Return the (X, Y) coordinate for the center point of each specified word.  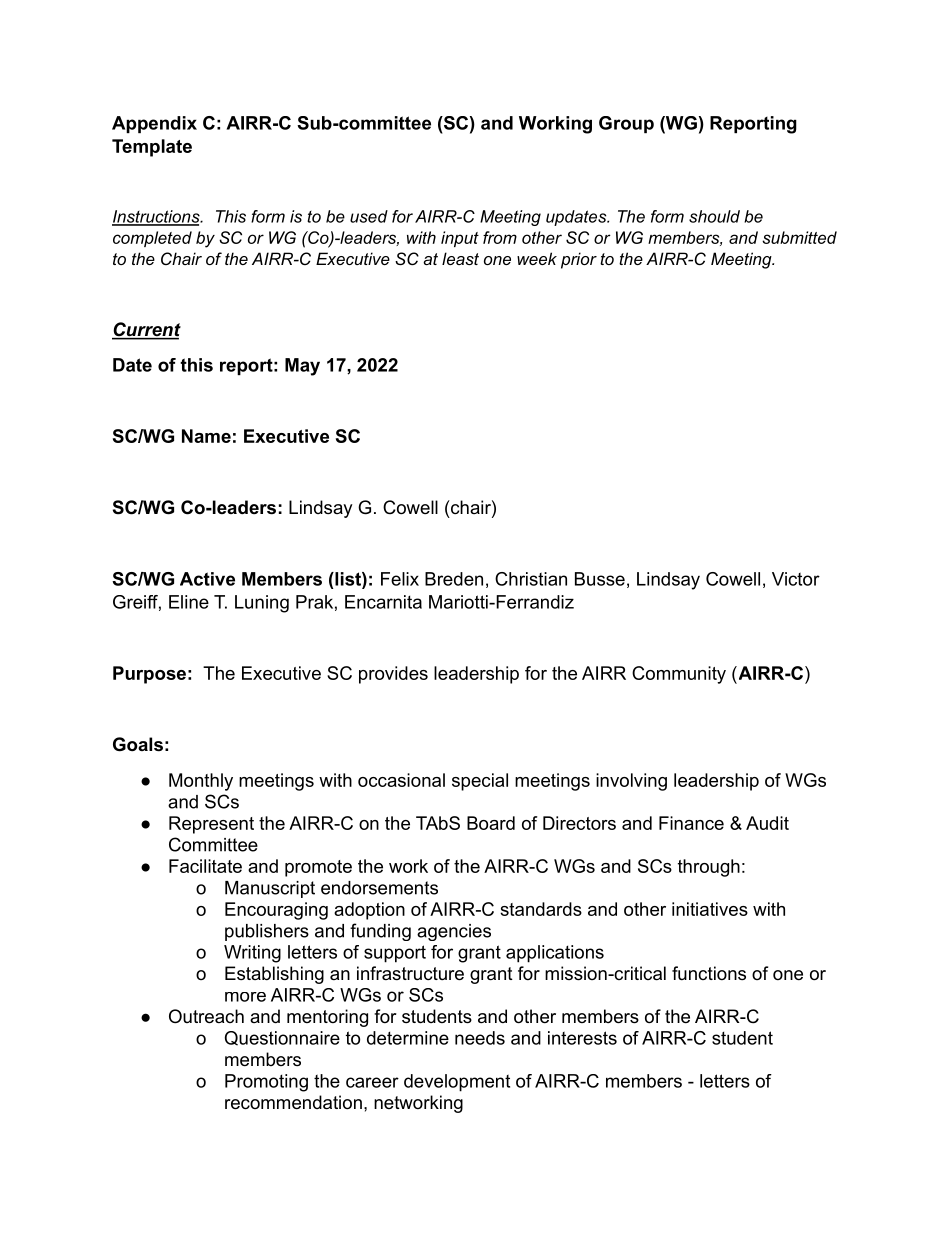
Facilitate (205, 866)
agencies (454, 932)
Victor (796, 579)
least (460, 258)
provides (393, 675)
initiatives (710, 909)
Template (152, 148)
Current (146, 330)
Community (679, 675)
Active (207, 579)
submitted (799, 237)
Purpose (149, 675)
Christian (531, 579)
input (460, 239)
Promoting (266, 1083)
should (714, 216)
